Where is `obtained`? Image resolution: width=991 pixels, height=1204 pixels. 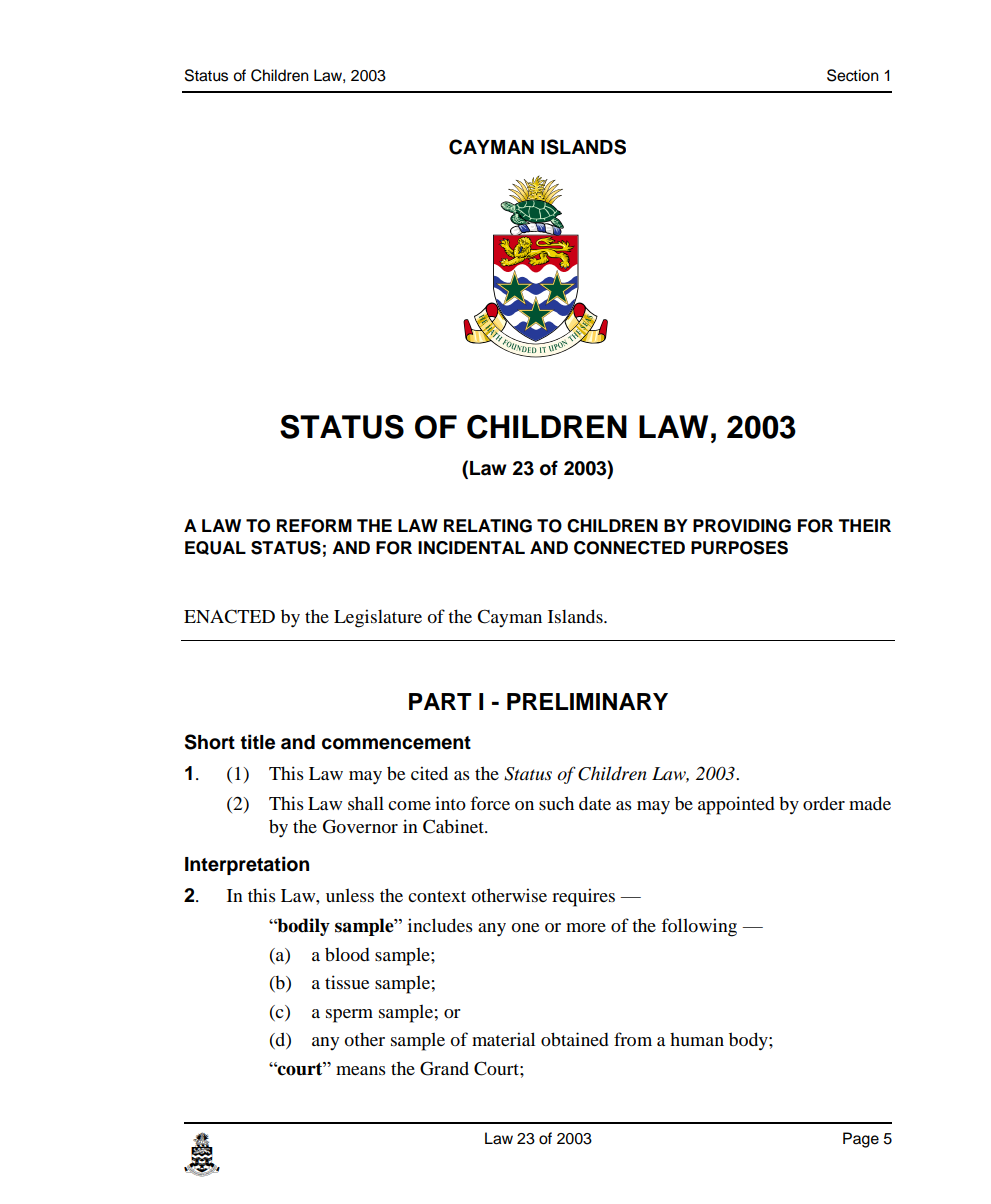
obtained is located at coordinates (575, 1039).
